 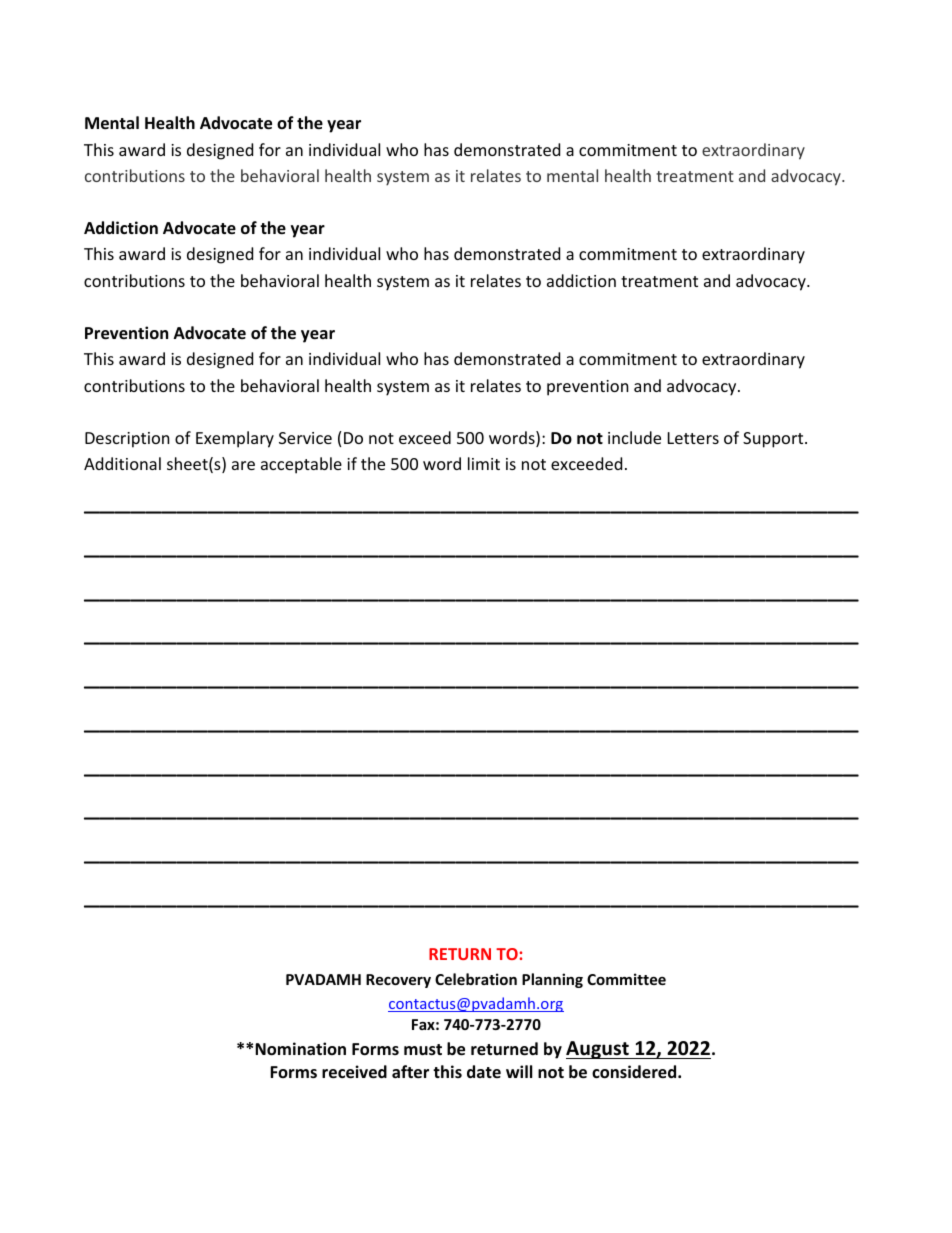 I want to click on Nomination, so click(x=300, y=1049).
